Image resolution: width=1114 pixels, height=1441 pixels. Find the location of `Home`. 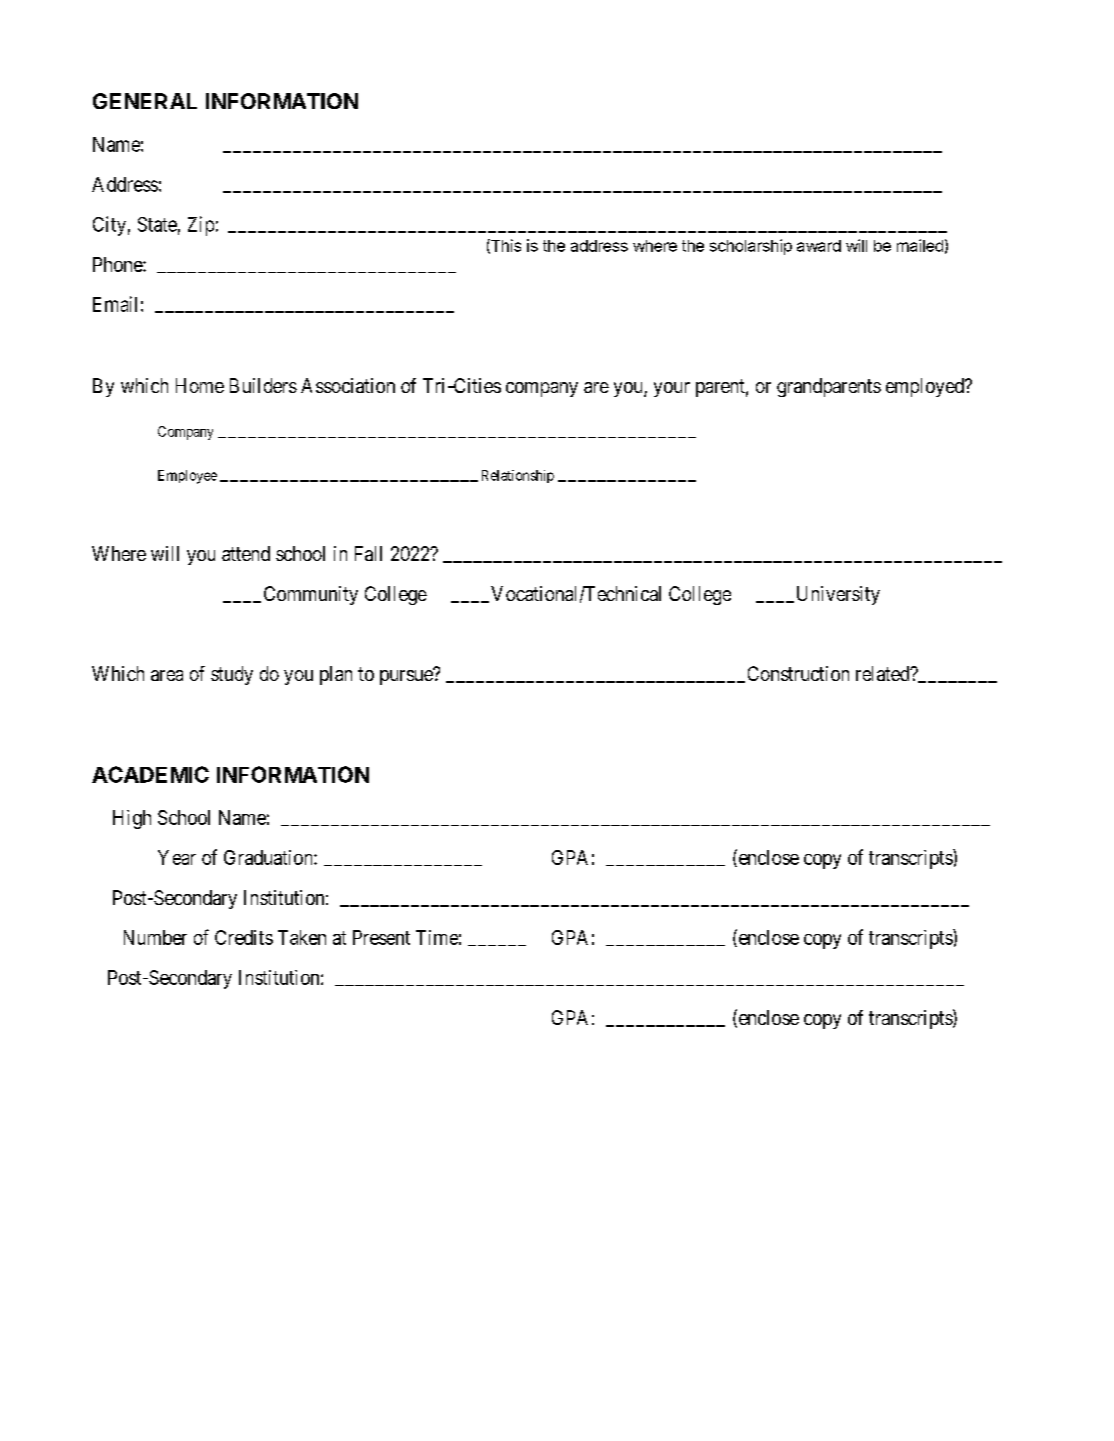

Home is located at coordinates (200, 385).
